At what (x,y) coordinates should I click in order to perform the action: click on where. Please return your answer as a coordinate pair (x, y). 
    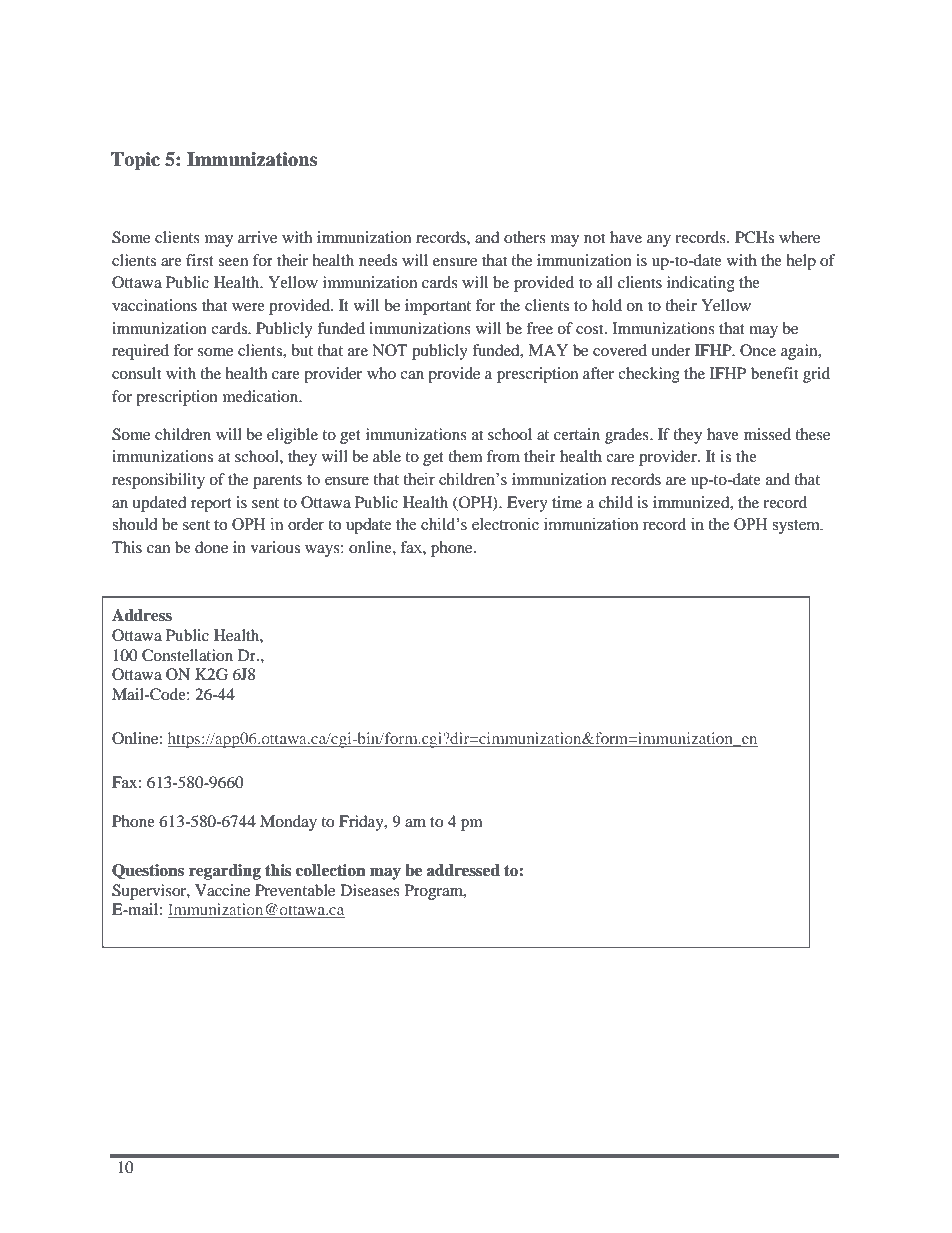
    Looking at the image, I should click on (799, 237).
